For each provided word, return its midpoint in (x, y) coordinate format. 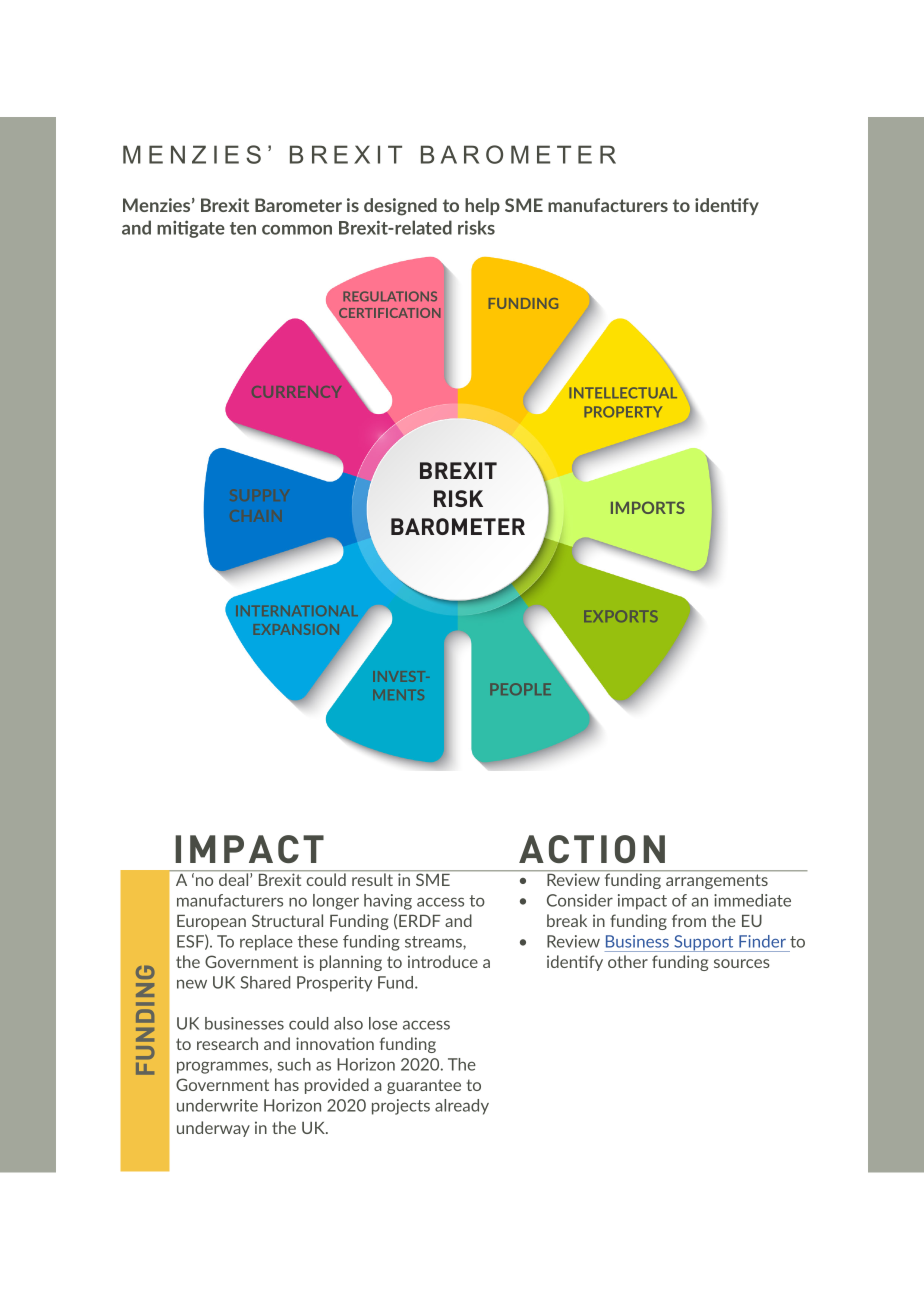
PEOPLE (520, 689)
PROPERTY (623, 412)
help (482, 206)
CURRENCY (296, 392)
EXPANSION (296, 629)
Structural (287, 920)
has (287, 1084)
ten (243, 228)
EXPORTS (620, 616)
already (462, 1107)
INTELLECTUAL (623, 393)
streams (434, 942)
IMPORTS (648, 507)
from (689, 920)
